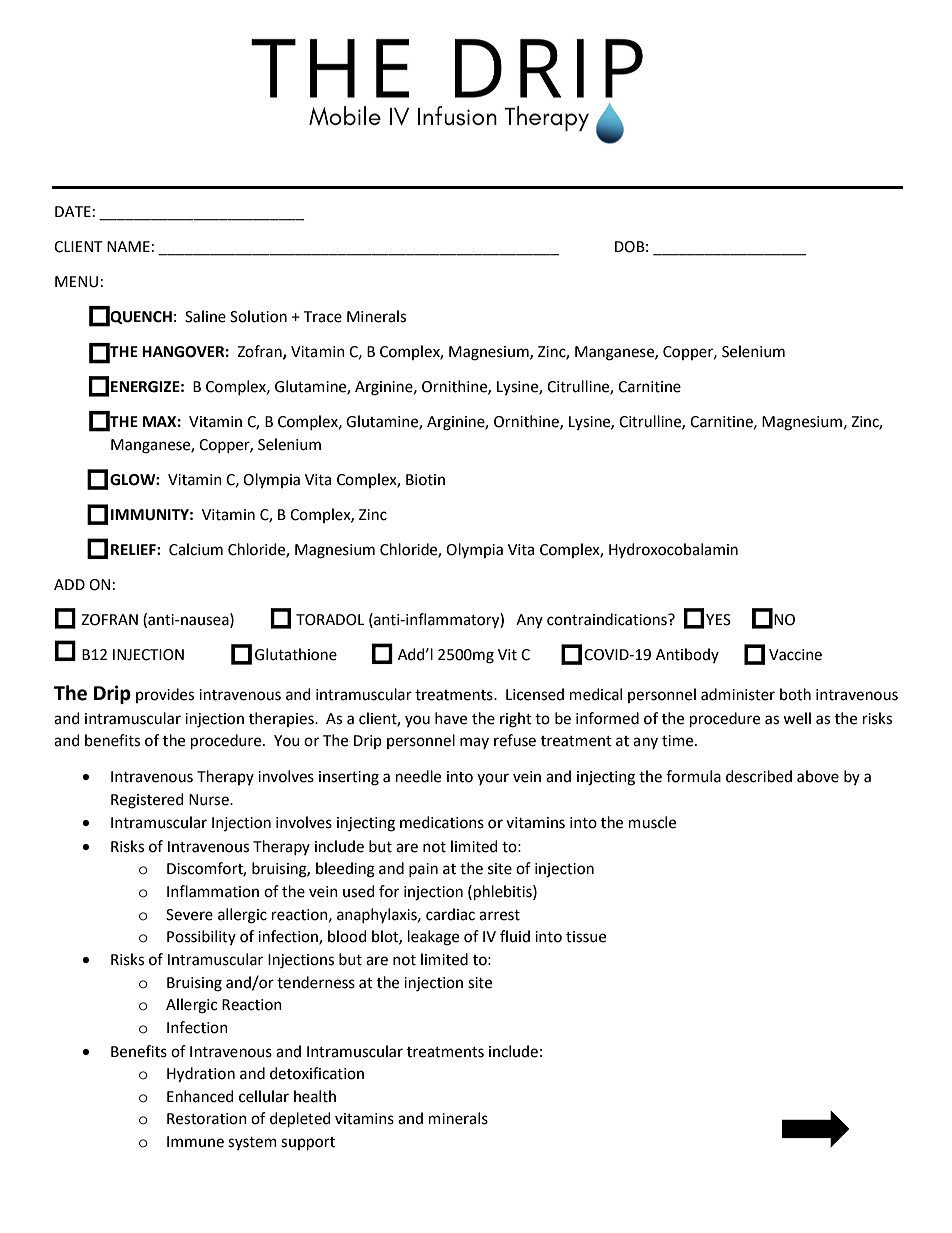  Describe the element at coordinates (586, 937) in the screenshot. I see `tissue` at that location.
